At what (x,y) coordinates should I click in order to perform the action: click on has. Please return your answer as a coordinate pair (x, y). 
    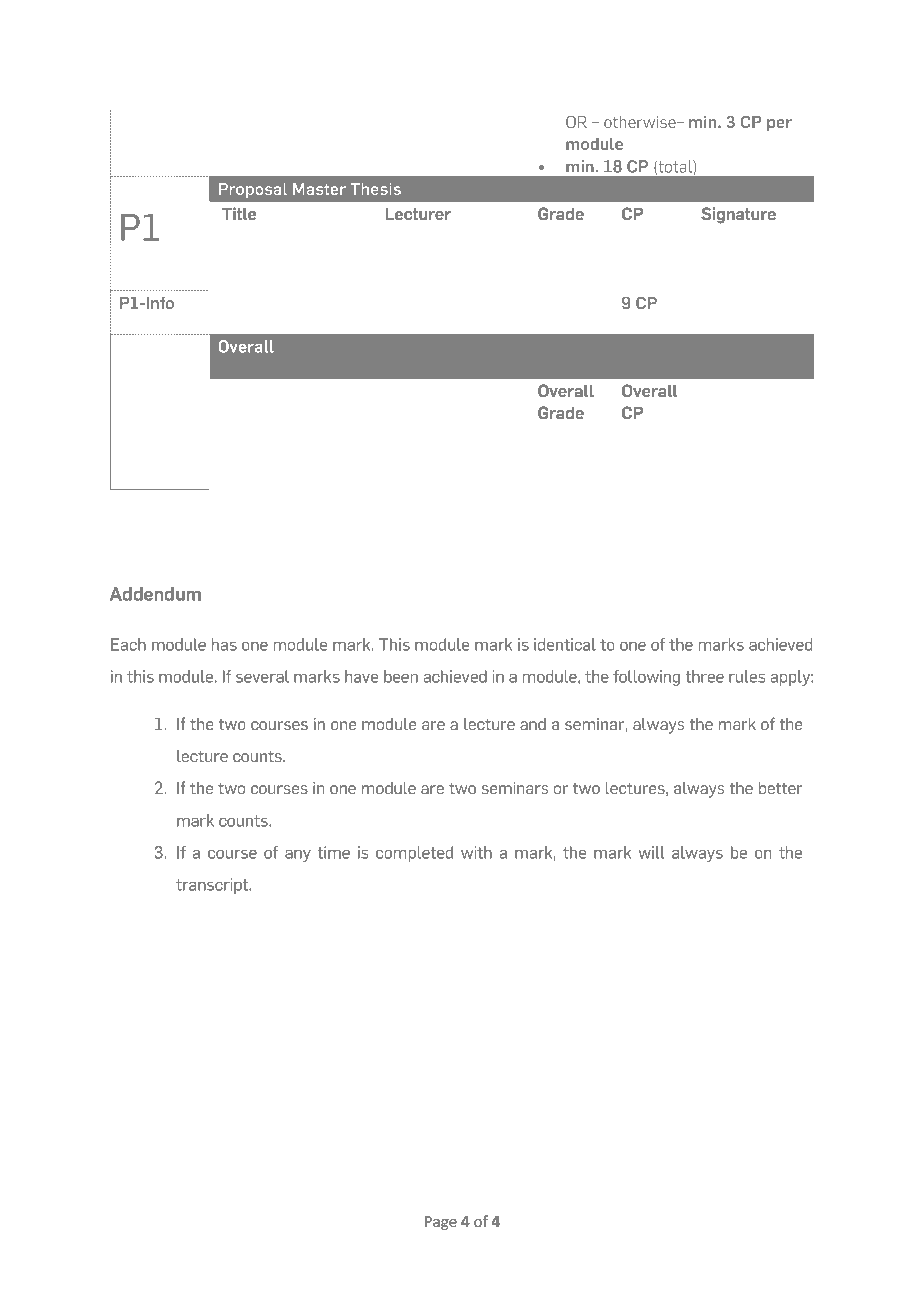
    Looking at the image, I should click on (224, 644).
